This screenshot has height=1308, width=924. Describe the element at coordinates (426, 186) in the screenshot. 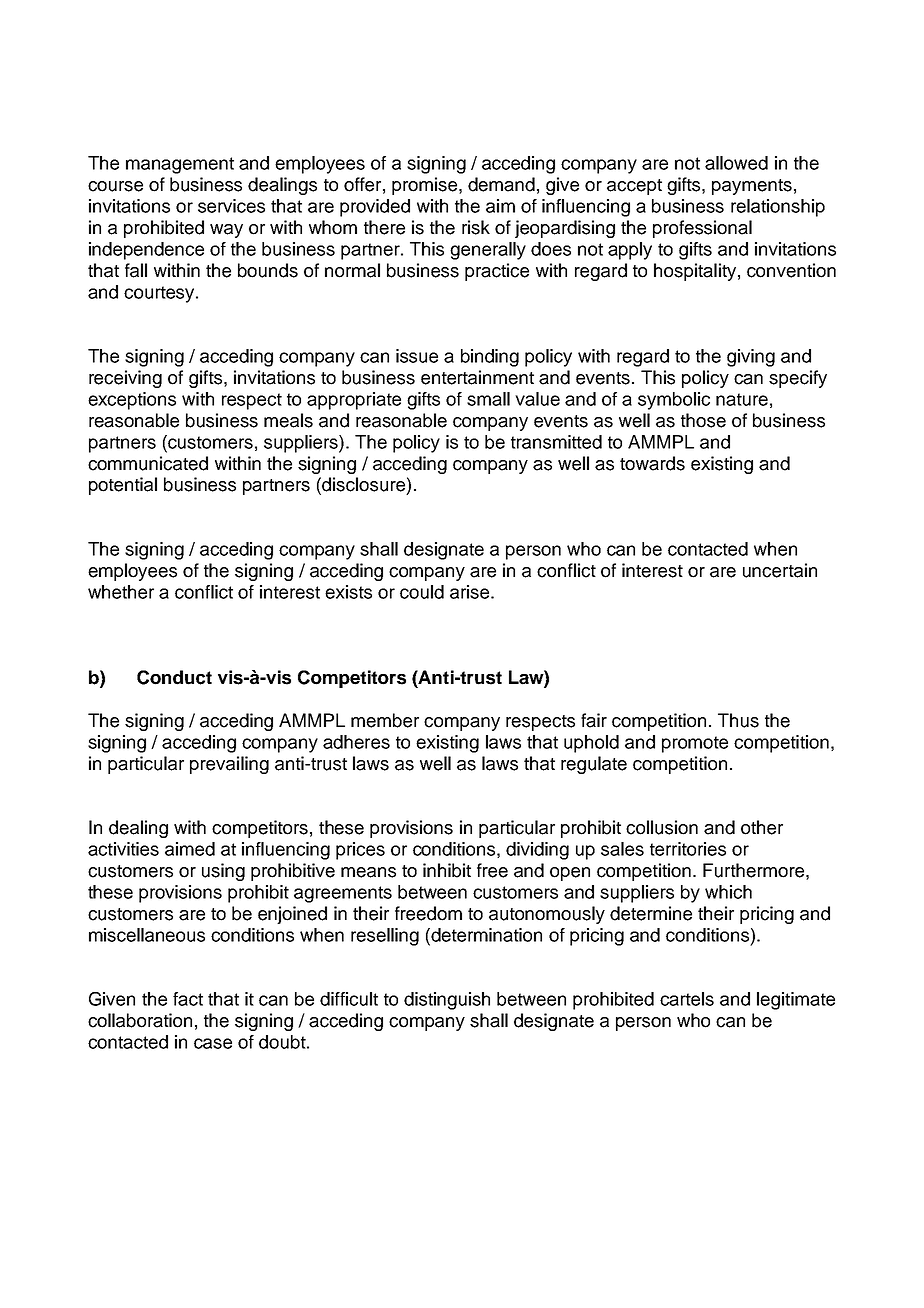

I see `promise` at that location.
